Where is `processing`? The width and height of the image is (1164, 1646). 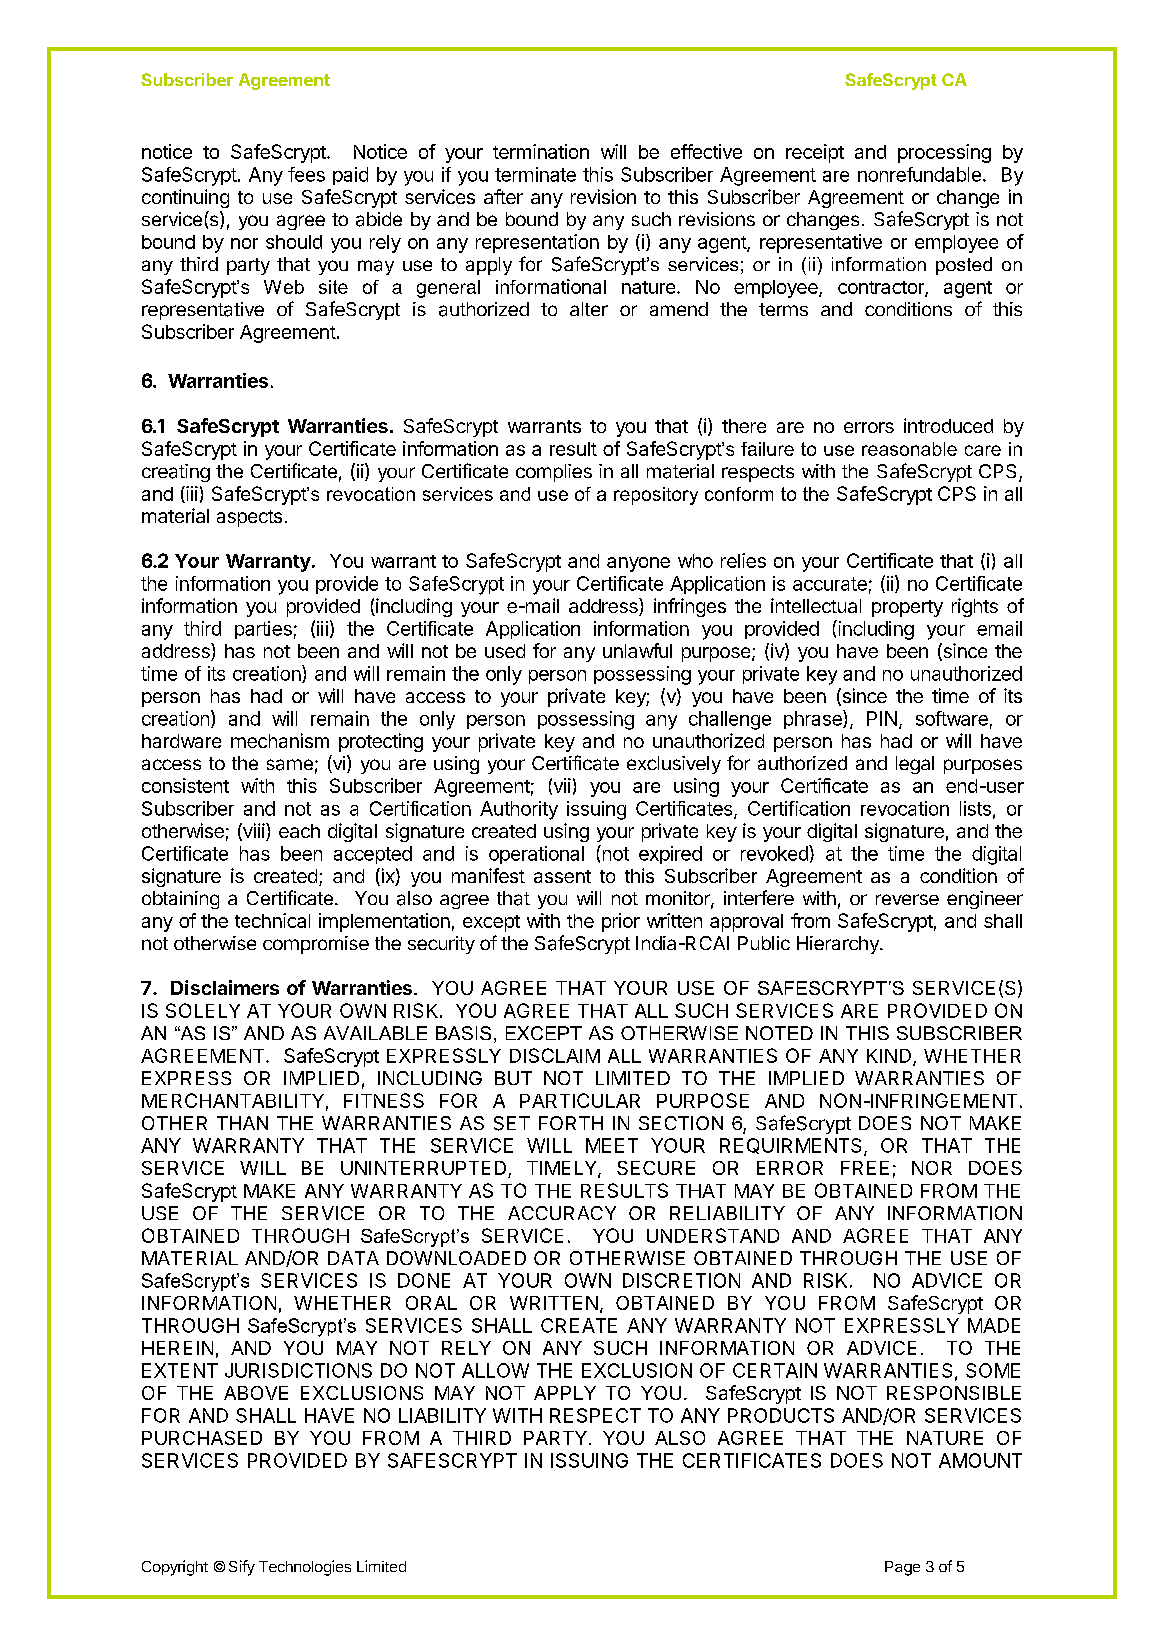 processing is located at coordinates (944, 153).
